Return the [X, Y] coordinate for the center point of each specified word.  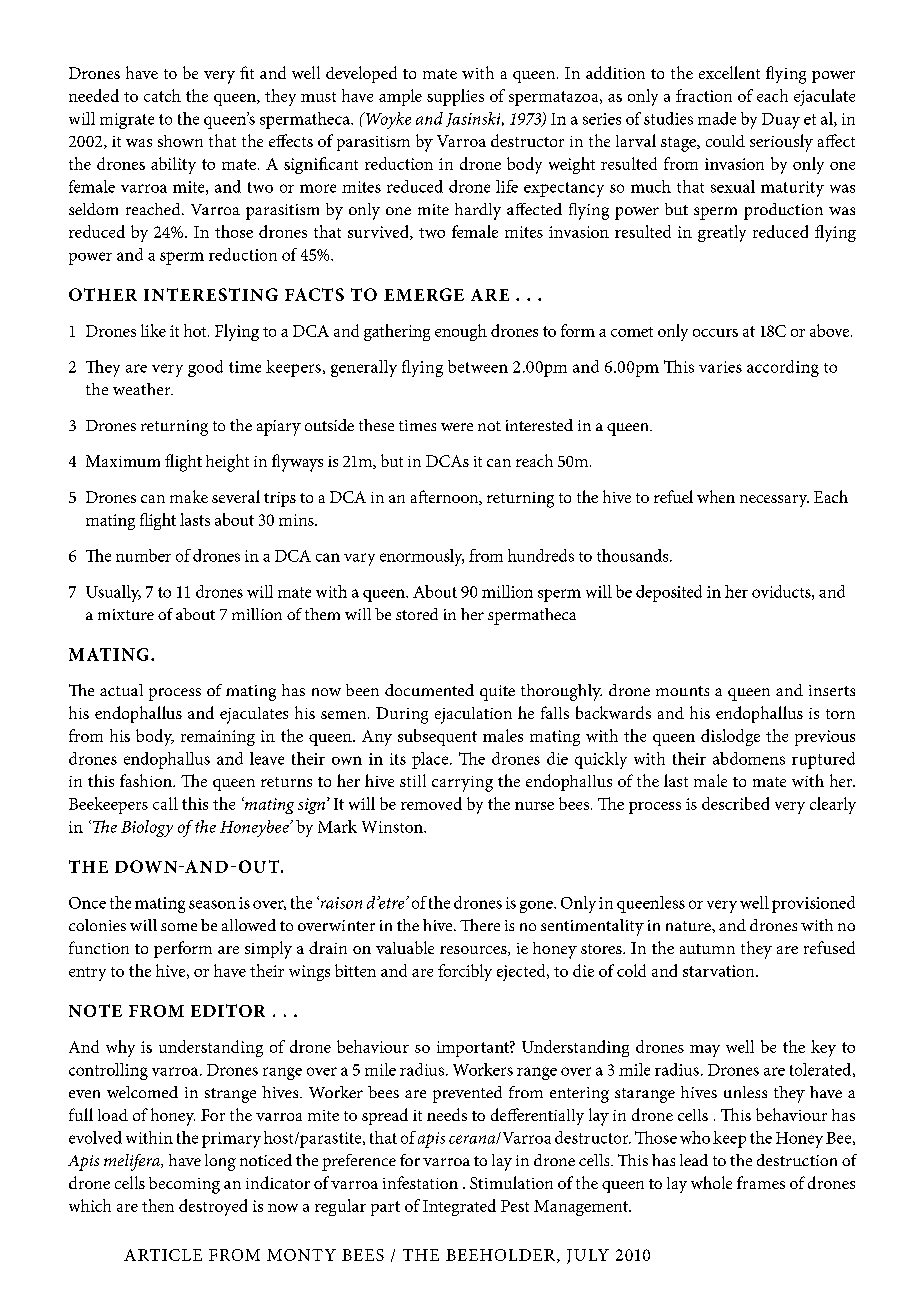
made [717, 118]
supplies [455, 97]
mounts [682, 691]
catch [162, 95]
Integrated [459, 1207]
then [158, 1205]
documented [429, 690]
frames [761, 1182]
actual [121, 690]
